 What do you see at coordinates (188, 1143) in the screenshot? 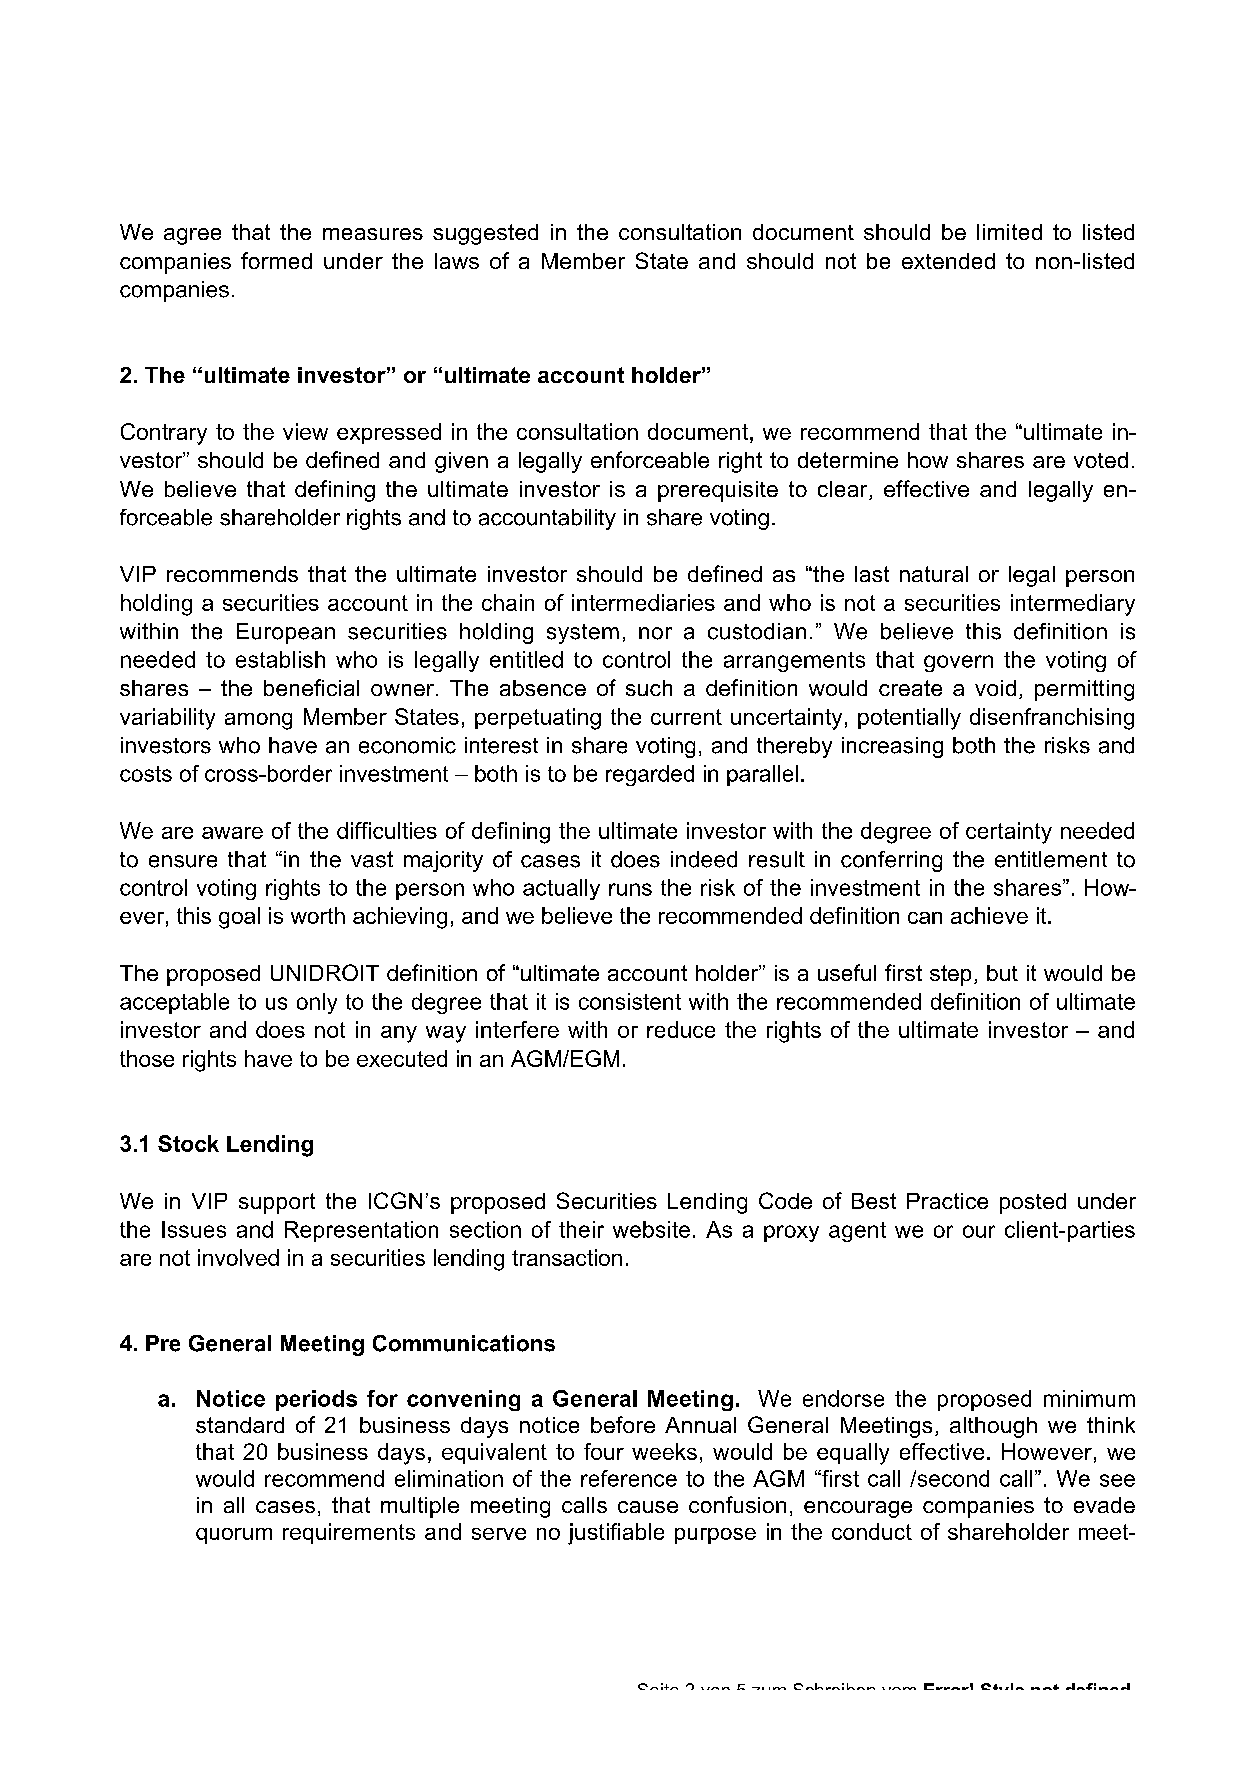
I see `Stock` at bounding box center [188, 1143].
